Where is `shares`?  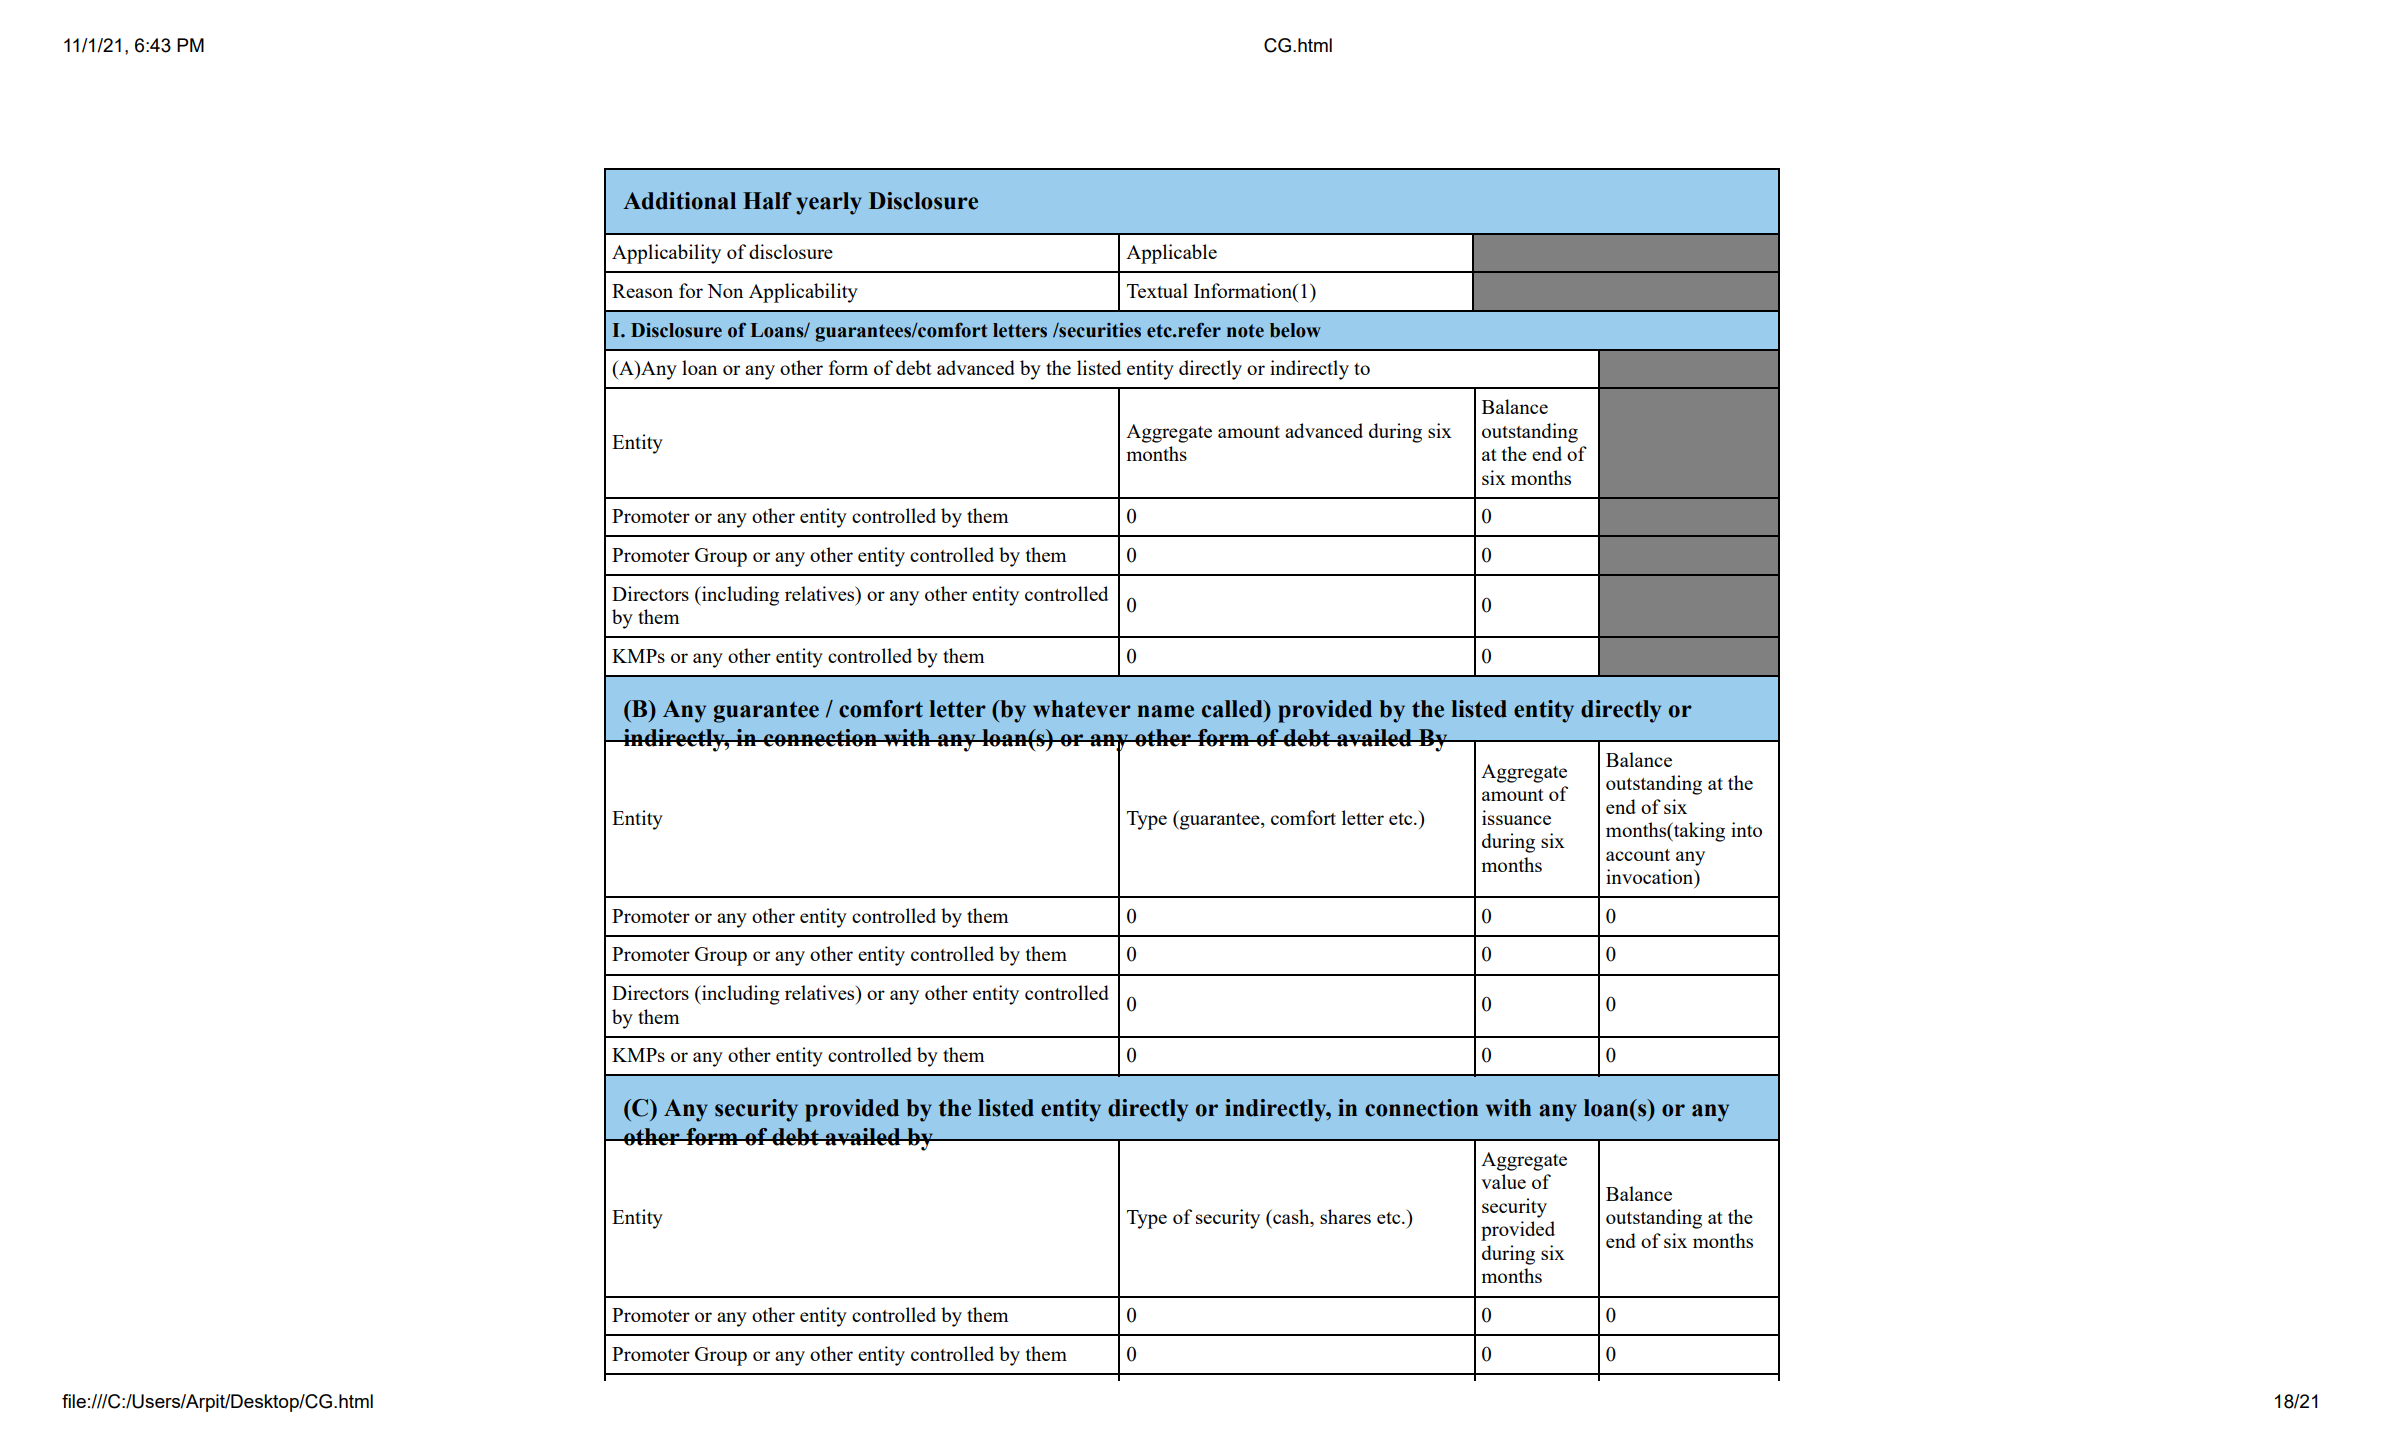 shares is located at coordinates (1345, 1216).
